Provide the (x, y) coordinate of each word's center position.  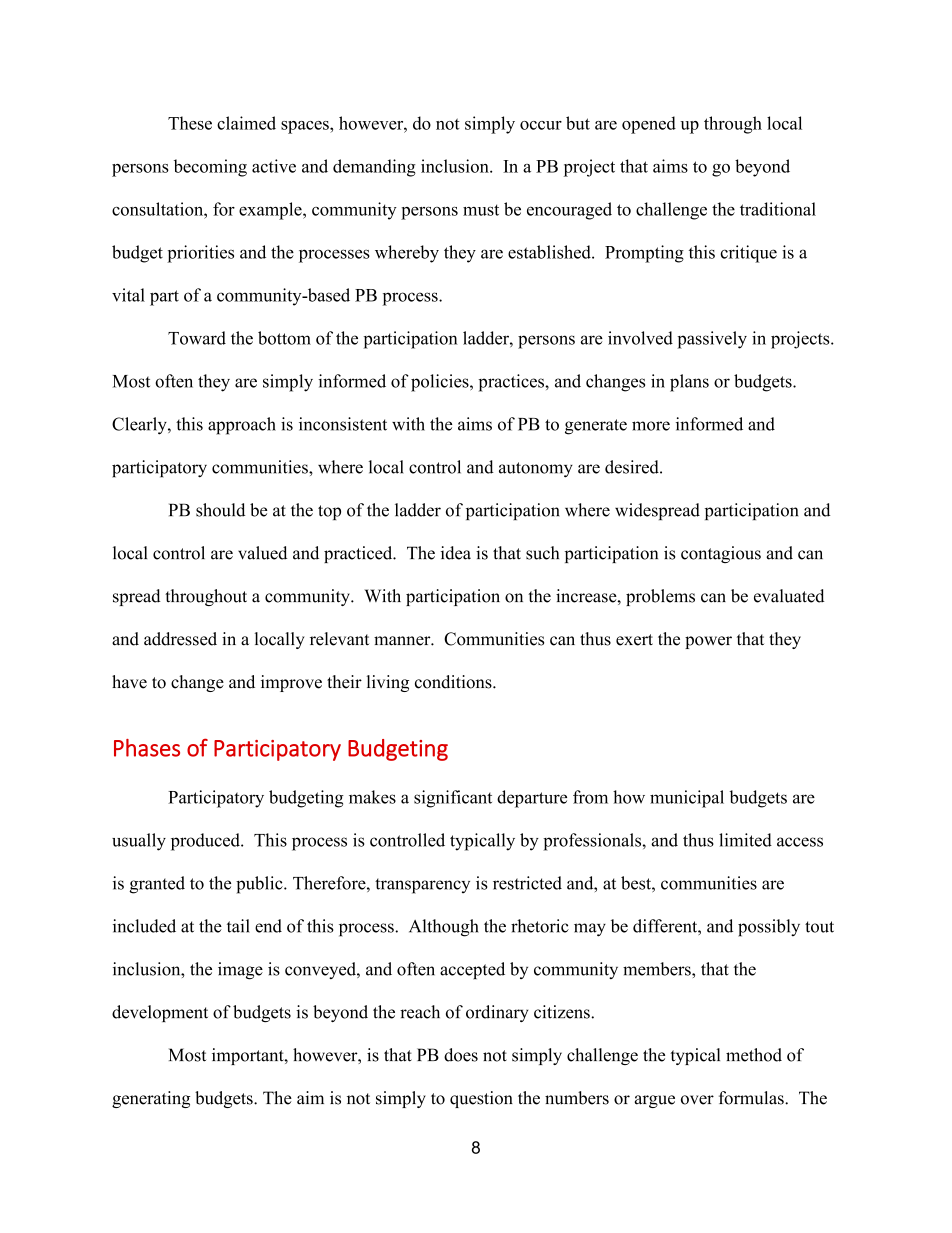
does (461, 1055)
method (754, 1055)
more (651, 426)
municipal (687, 799)
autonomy (536, 470)
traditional (778, 209)
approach (242, 426)
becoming (210, 168)
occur (541, 125)
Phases (147, 748)
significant (453, 799)
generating (151, 1099)
